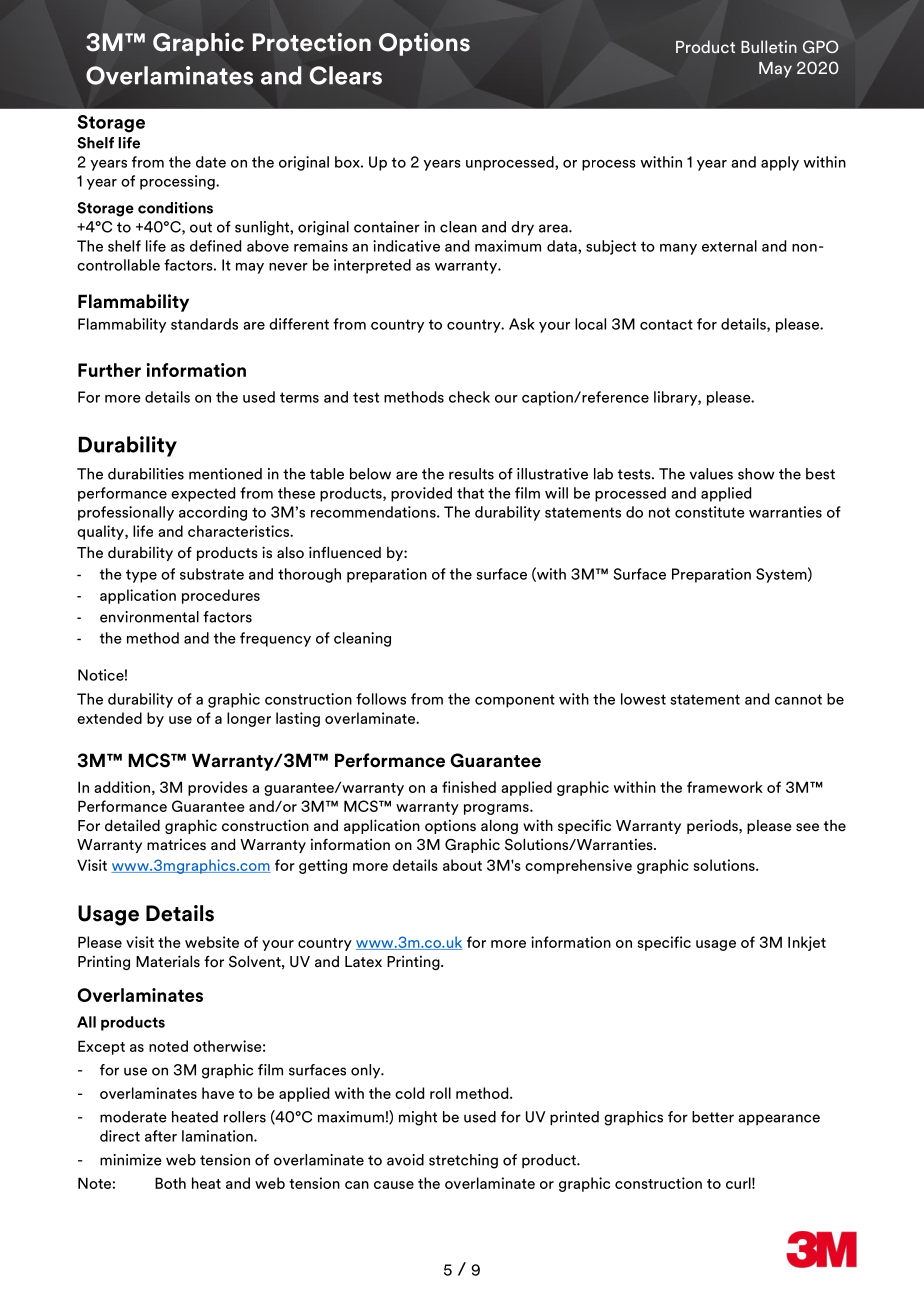 The image size is (924, 1308). I want to click on Clears, so click(345, 75).
